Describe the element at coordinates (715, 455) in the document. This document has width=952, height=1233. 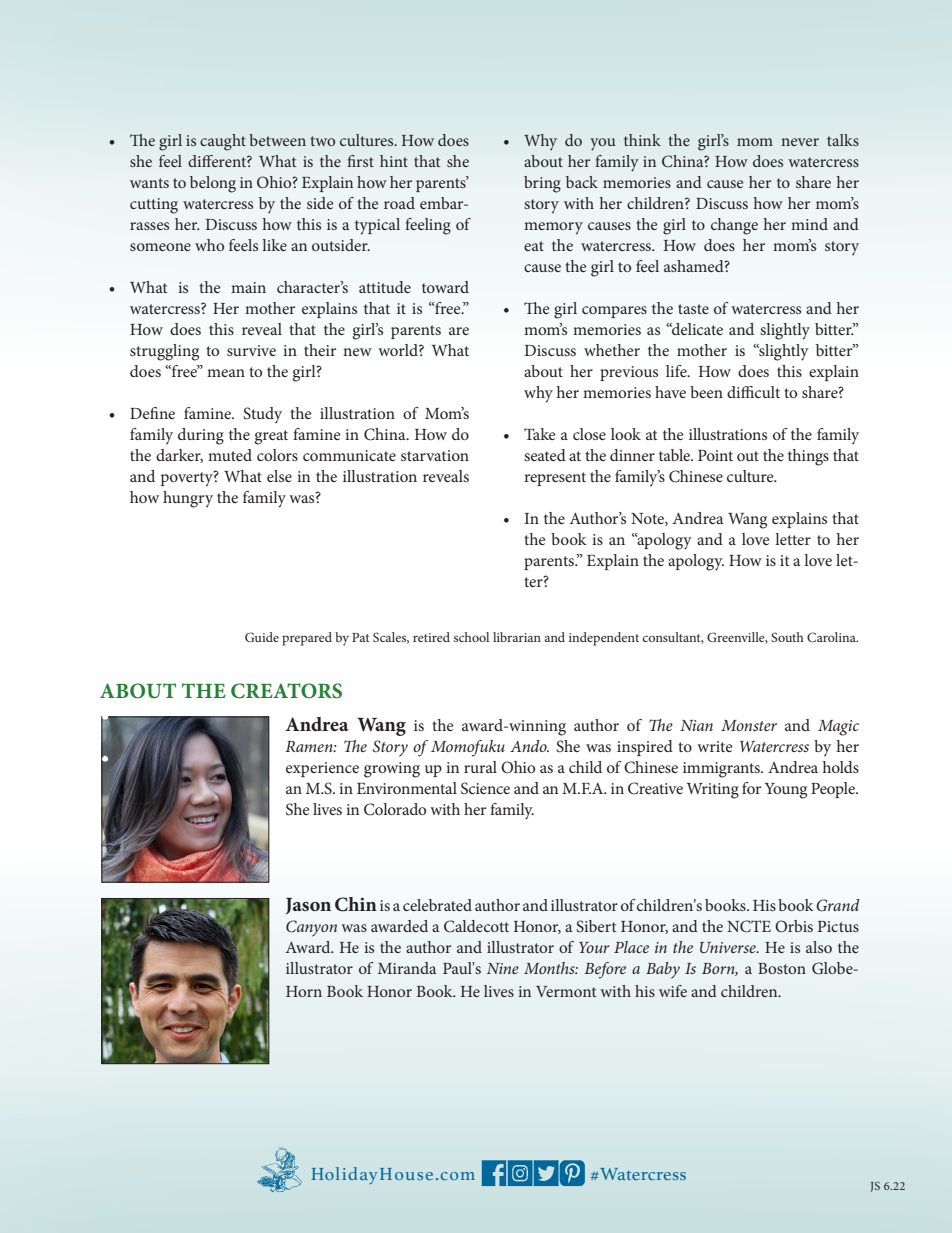
I see `Point` at that location.
